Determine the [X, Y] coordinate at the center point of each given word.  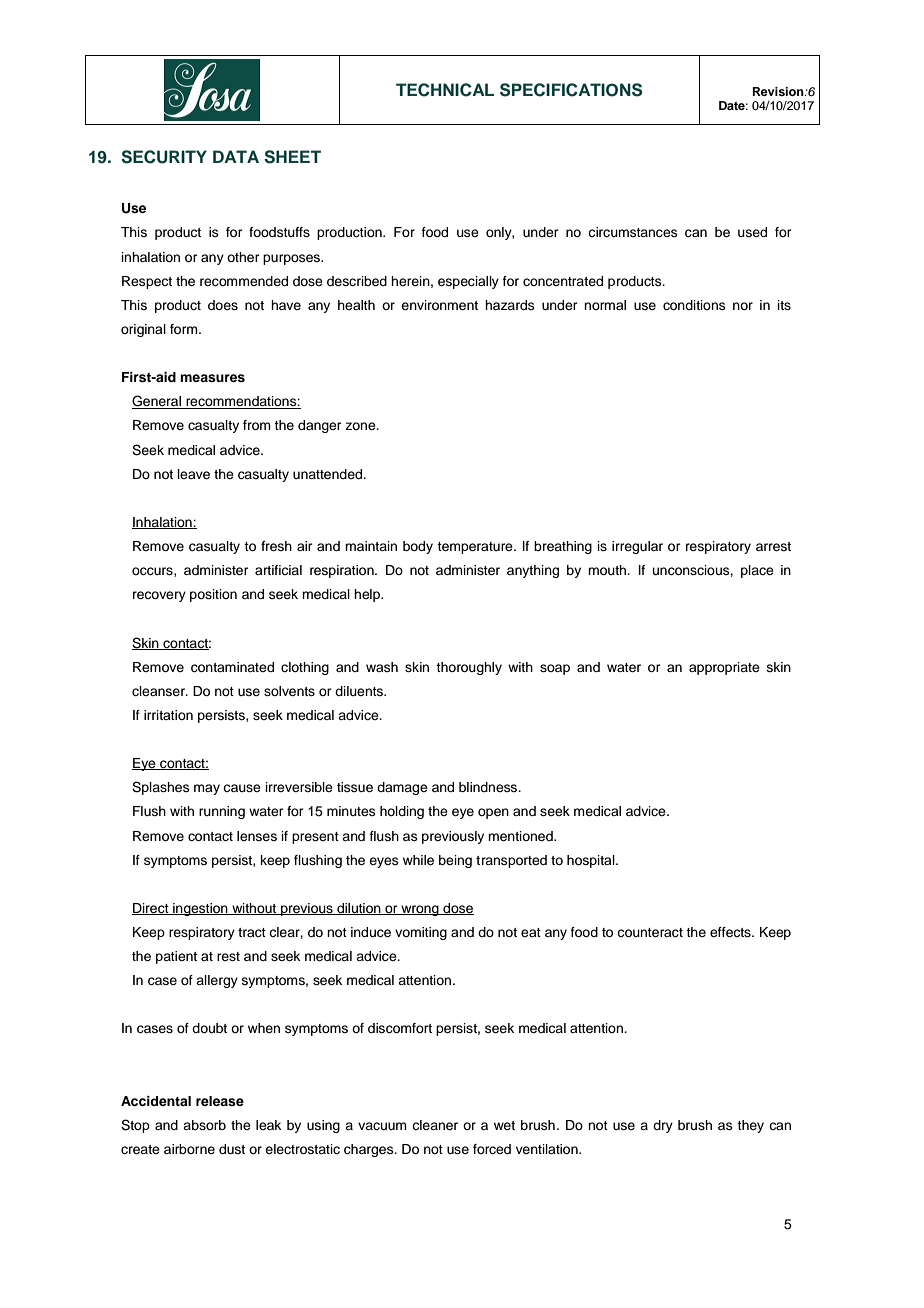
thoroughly [469, 668]
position [213, 595]
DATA [236, 156]
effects [731, 932]
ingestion [200, 909]
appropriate [724, 668]
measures [212, 378]
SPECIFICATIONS [571, 90]
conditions [694, 305]
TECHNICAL [445, 90]
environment [439, 305]
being [455, 861]
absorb [204, 1125]
